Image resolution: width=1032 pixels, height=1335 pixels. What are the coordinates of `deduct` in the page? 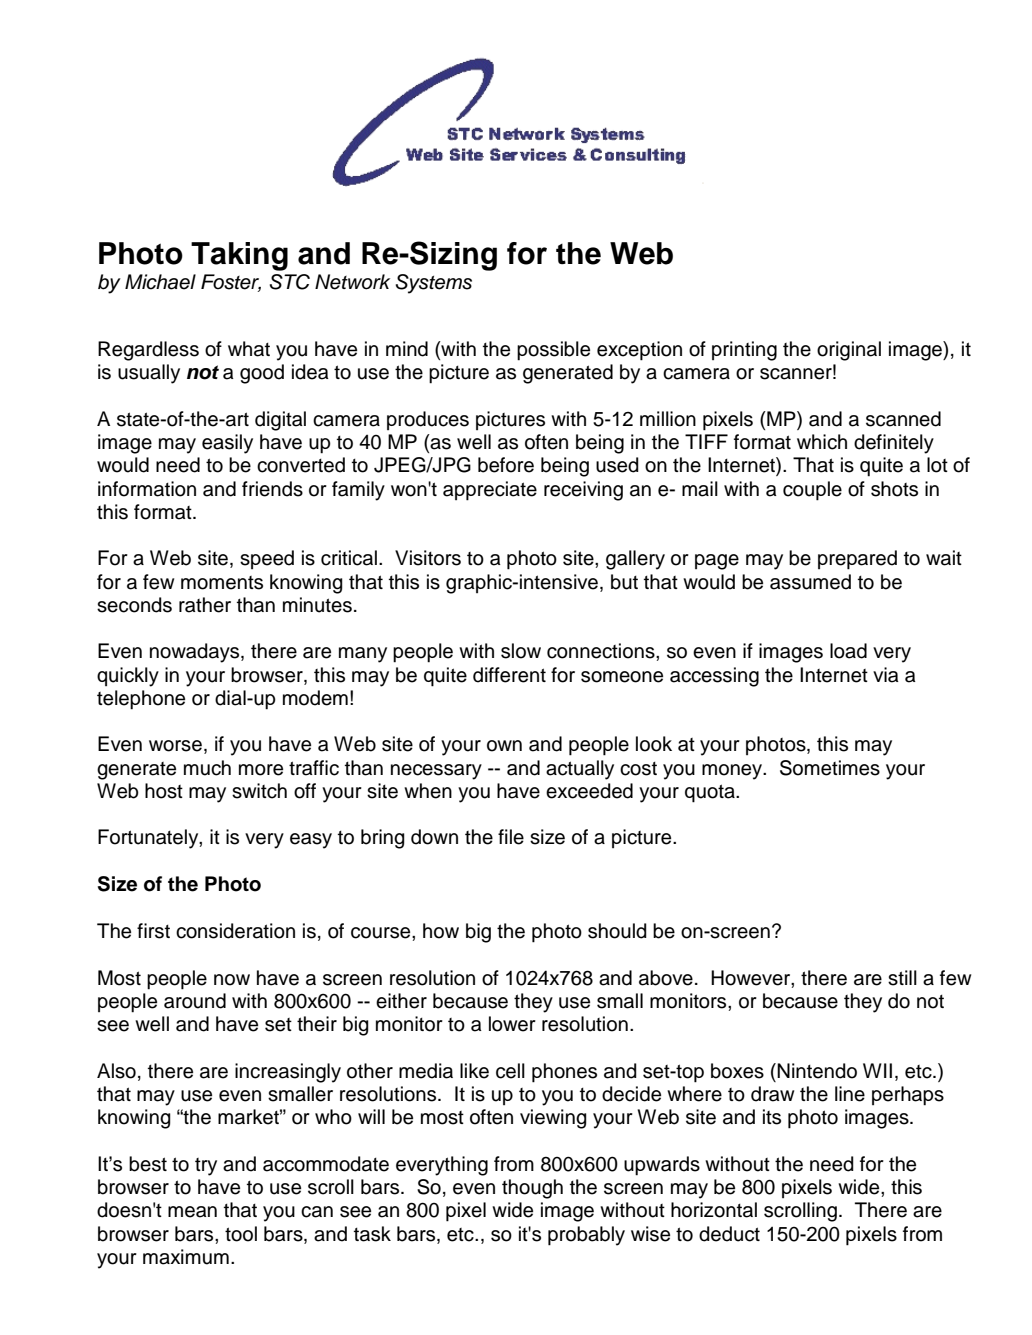 It's located at (729, 1234).
